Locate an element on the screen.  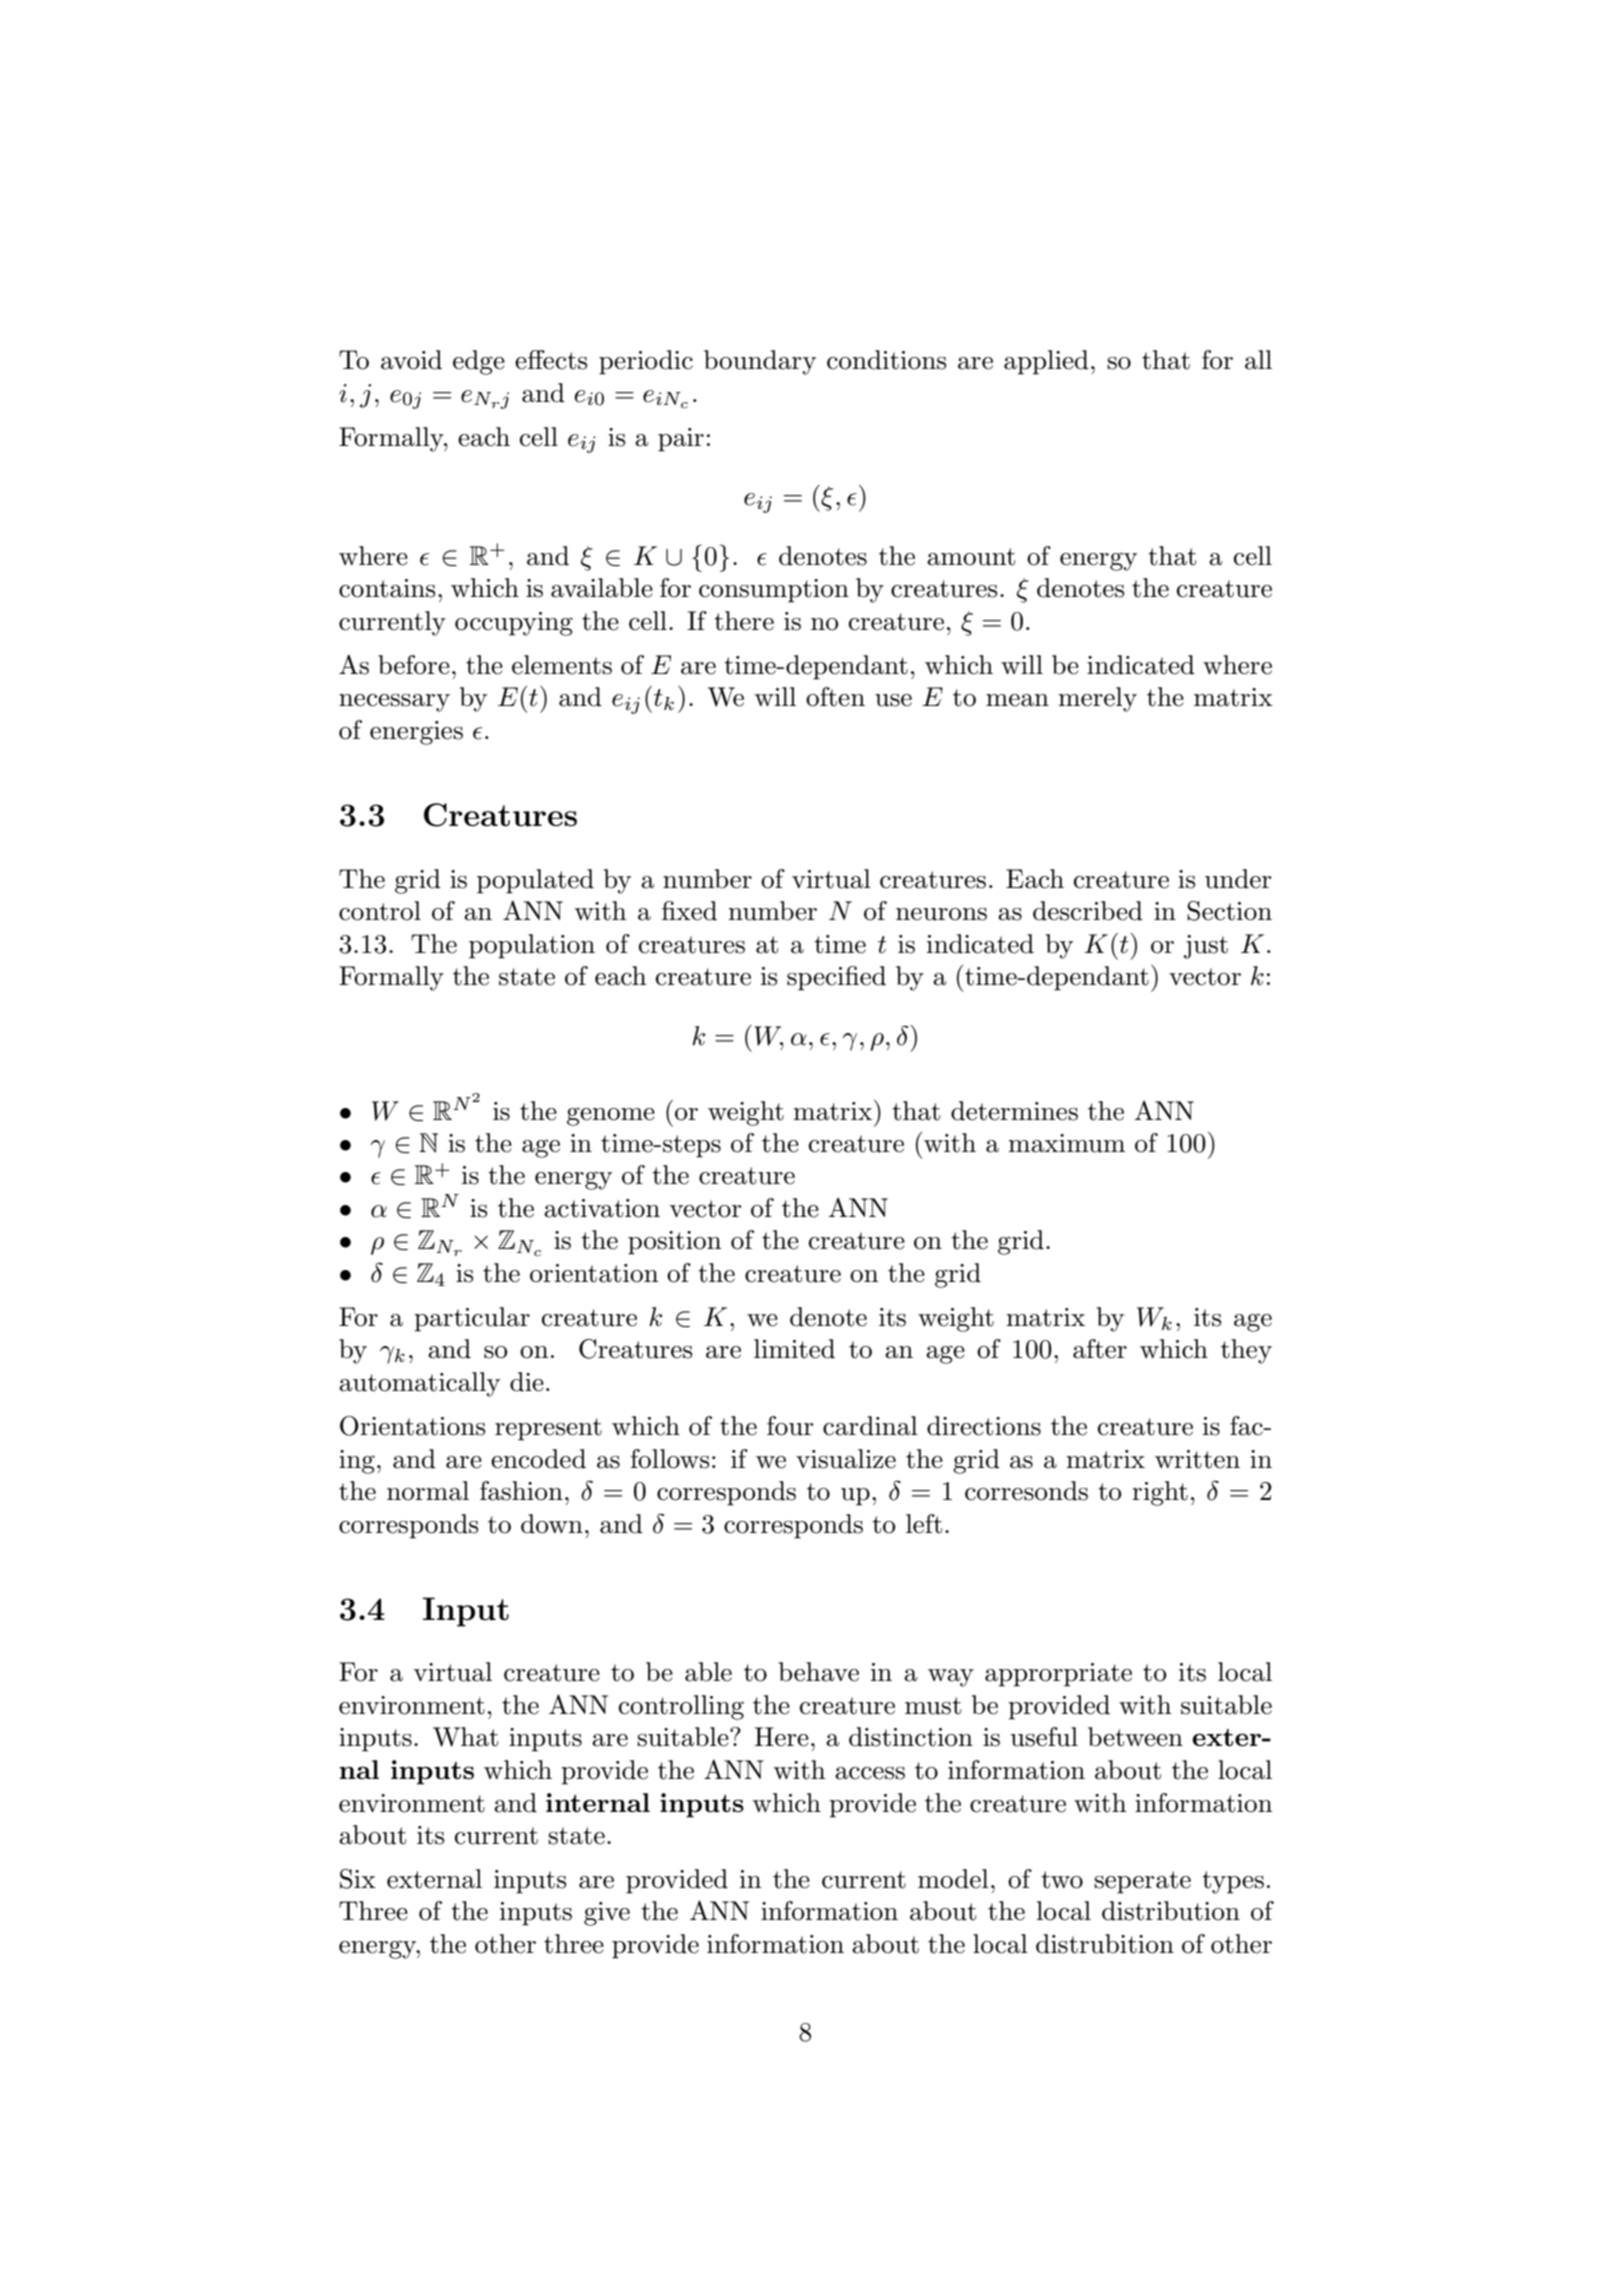
edge is located at coordinates (479, 362).
